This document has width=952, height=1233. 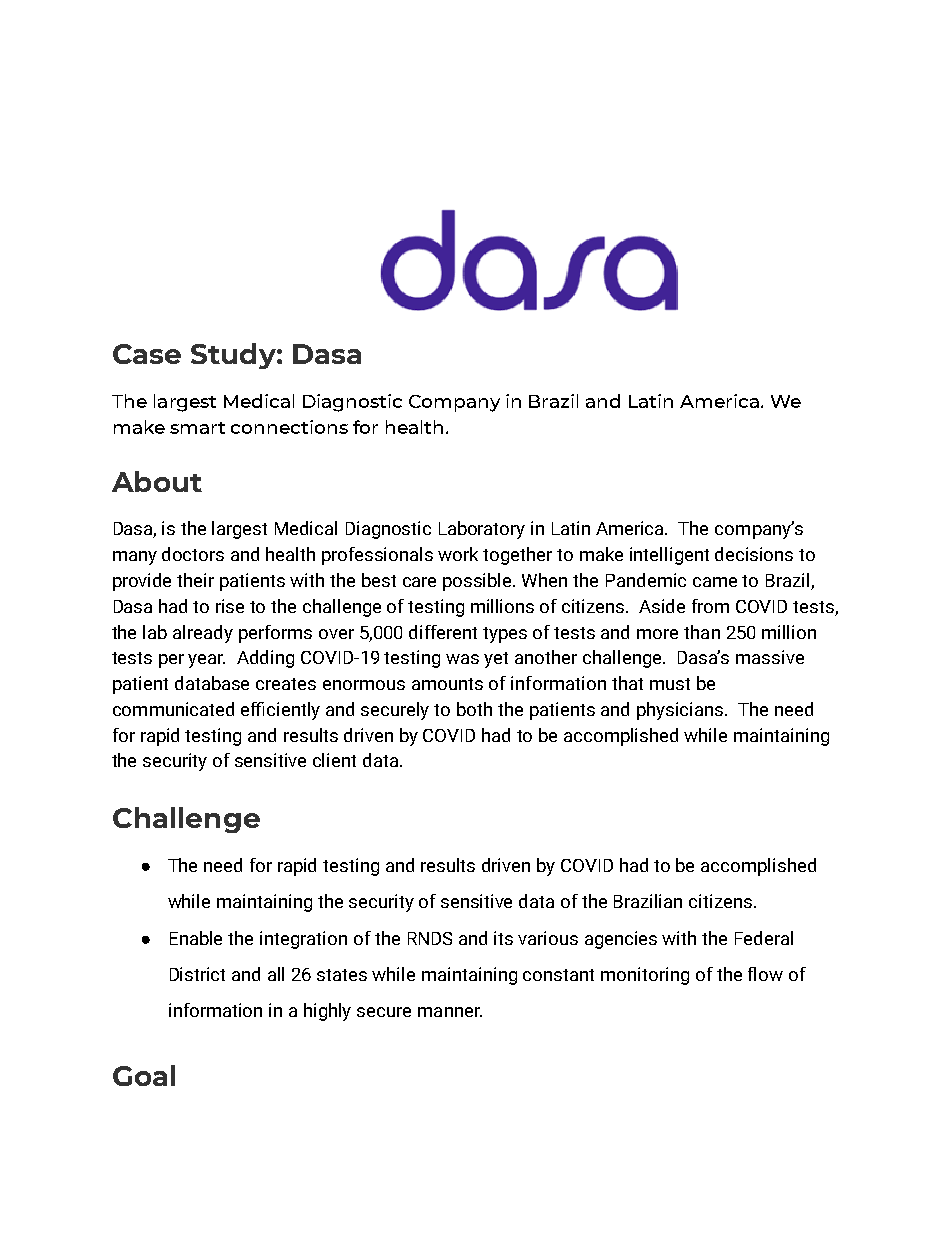 I want to click on decisions, so click(x=754, y=554).
